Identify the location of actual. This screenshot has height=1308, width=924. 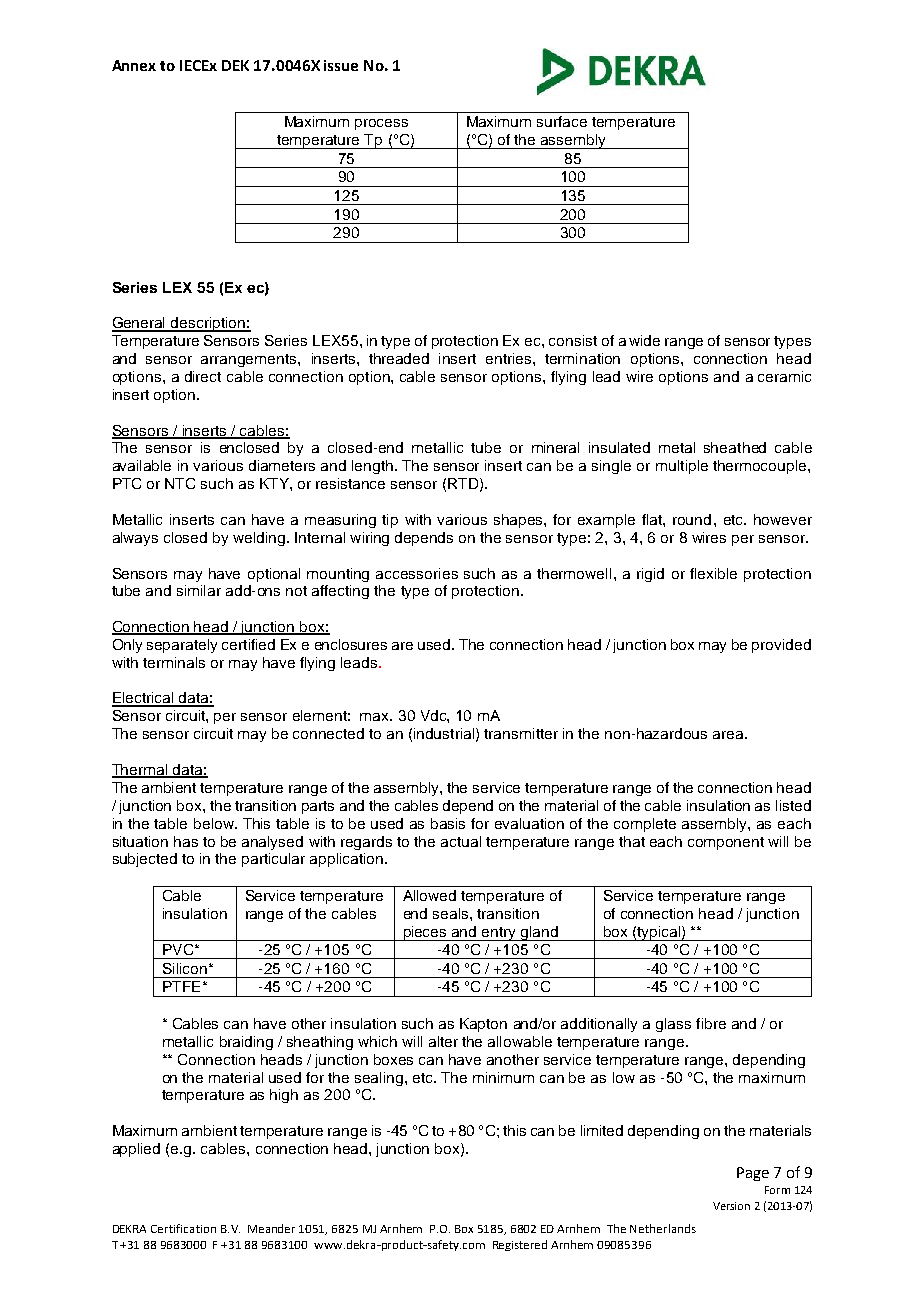
(461, 841).
